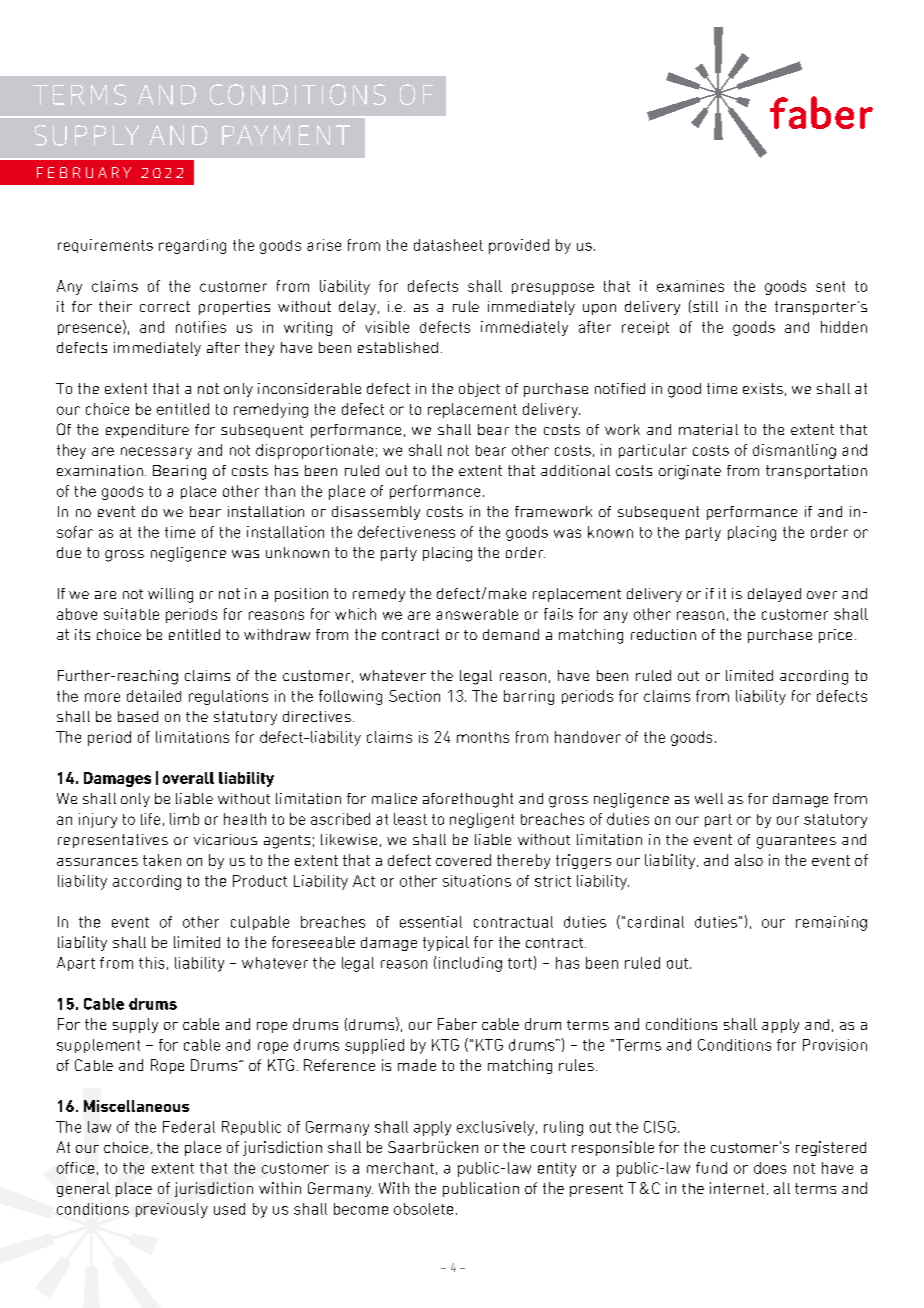 This screenshot has width=924, height=1308. Describe the element at coordinates (690, 286) in the screenshot. I see `examines` at that location.
